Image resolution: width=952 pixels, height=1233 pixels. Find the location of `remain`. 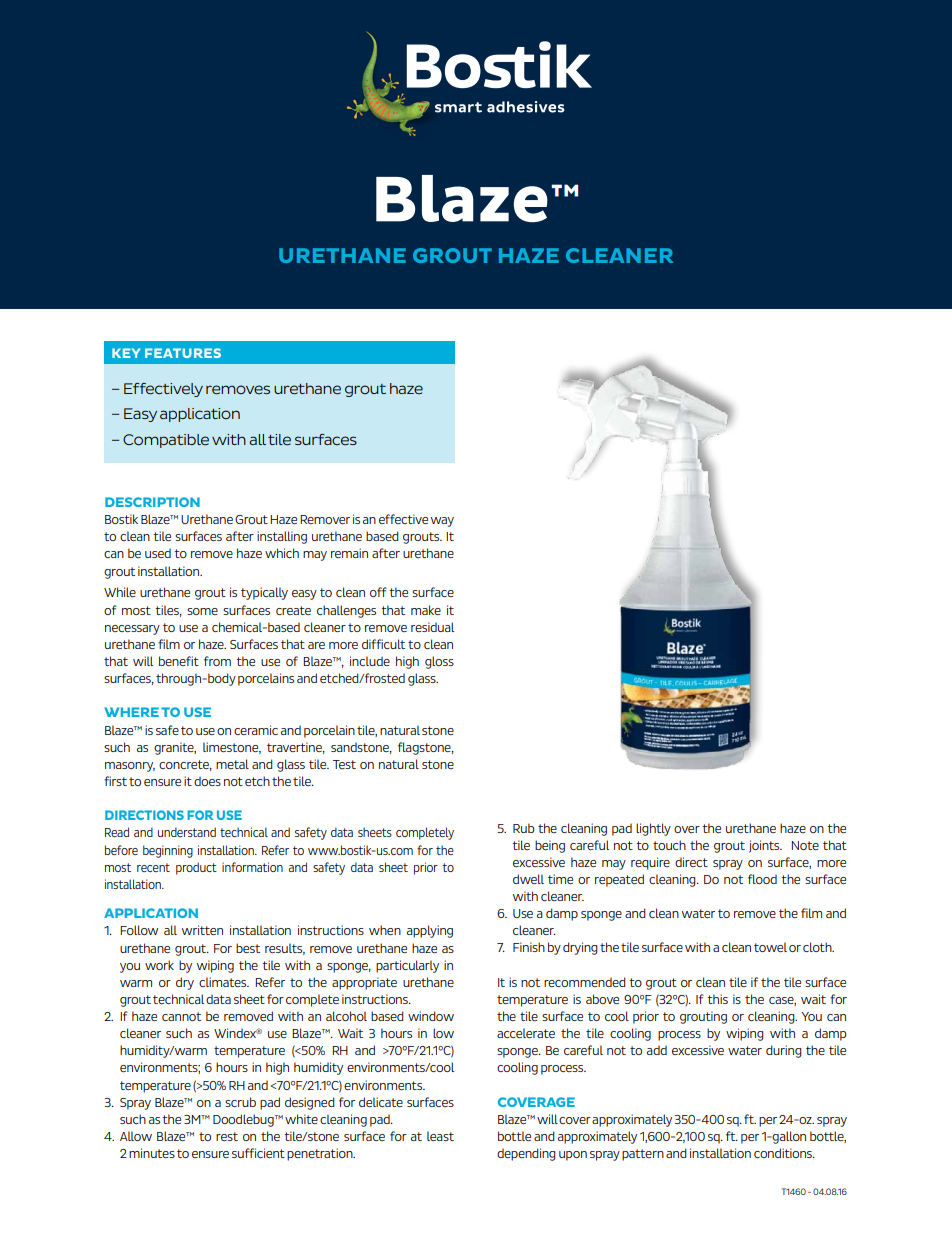

remain is located at coordinates (349, 553).
